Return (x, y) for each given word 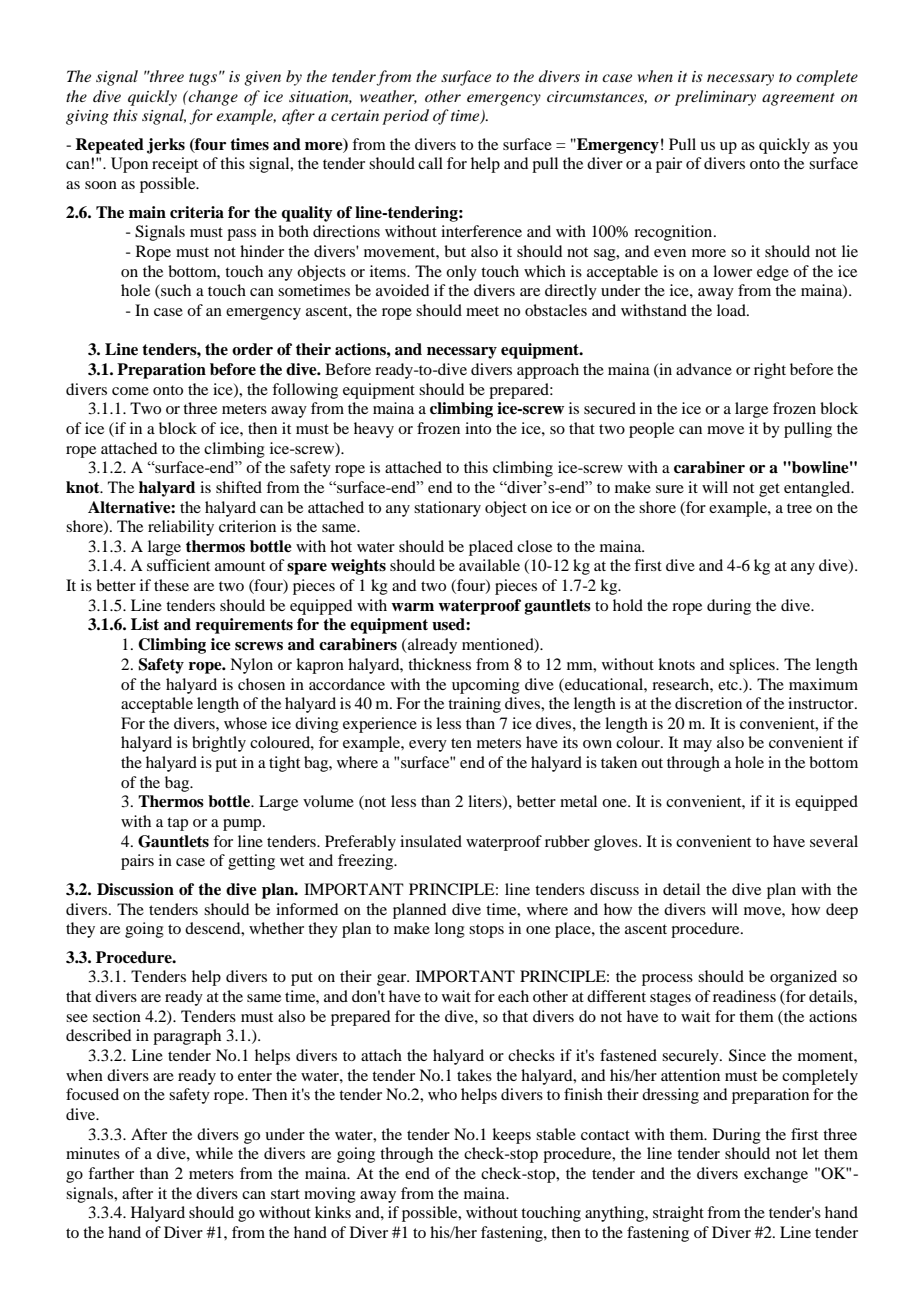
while (214, 1153)
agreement (798, 99)
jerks (166, 146)
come (130, 391)
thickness (439, 664)
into (478, 428)
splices (753, 666)
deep (842, 911)
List (145, 624)
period (405, 117)
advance (704, 369)
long (450, 930)
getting (251, 862)
